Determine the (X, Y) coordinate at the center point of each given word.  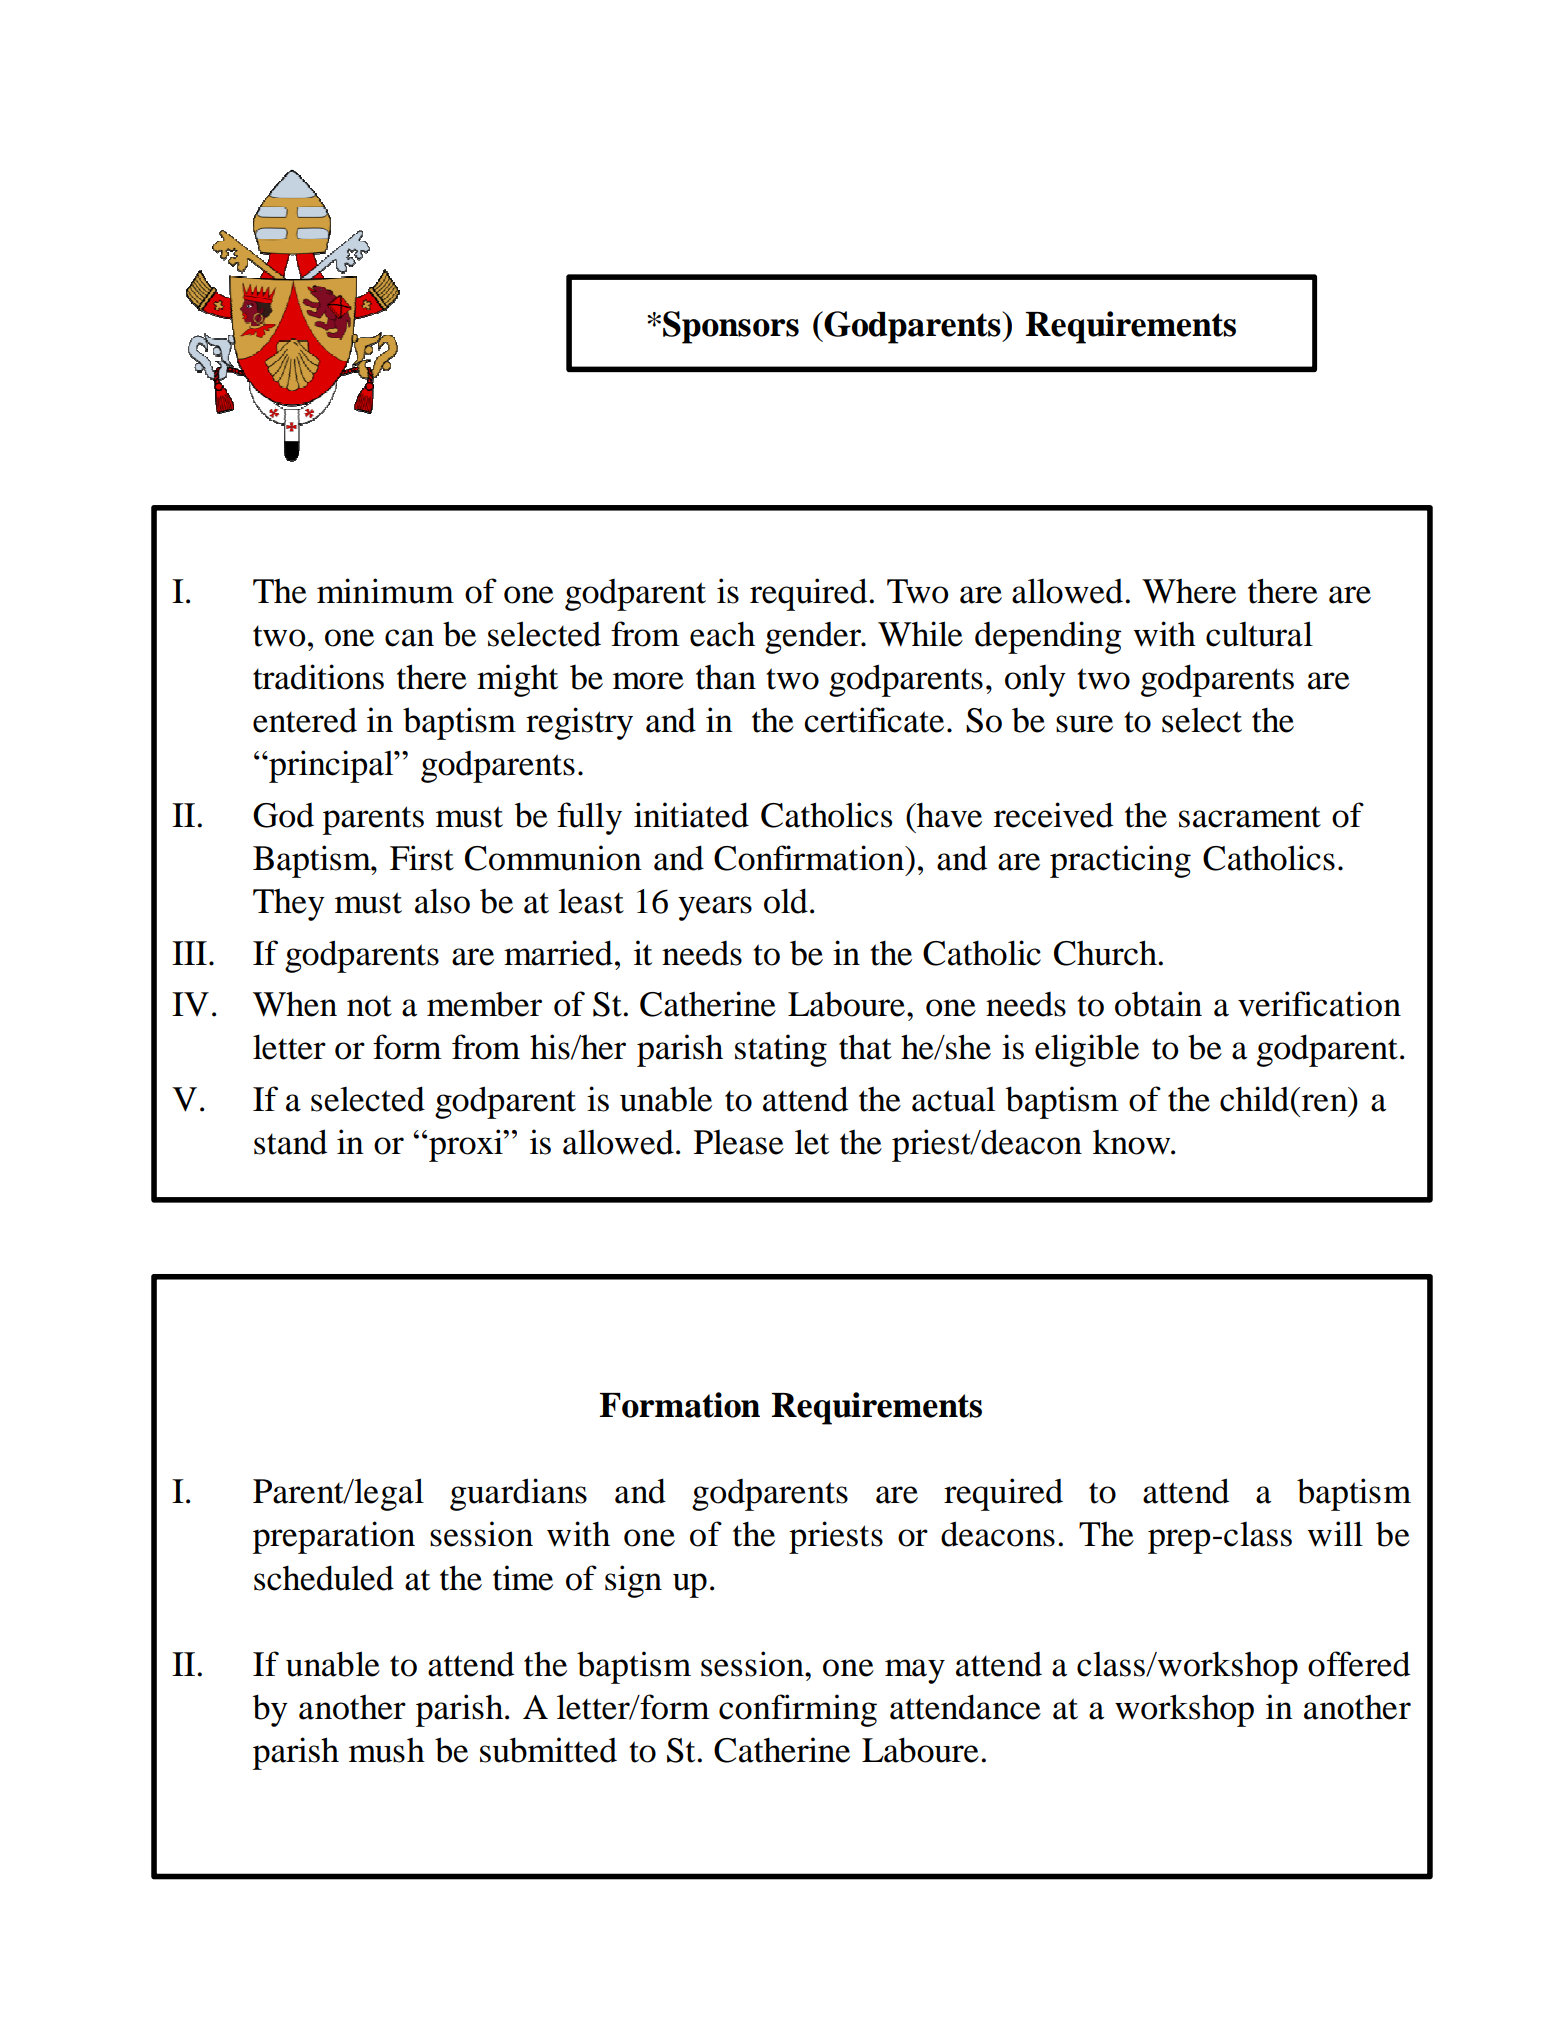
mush (387, 1750)
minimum (385, 591)
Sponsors (731, 327)
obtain (1158, 1004)
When (295, 1004)
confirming (798, 1710)
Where (1189, 591)
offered (1359, 1664)
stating (781, 1050)
